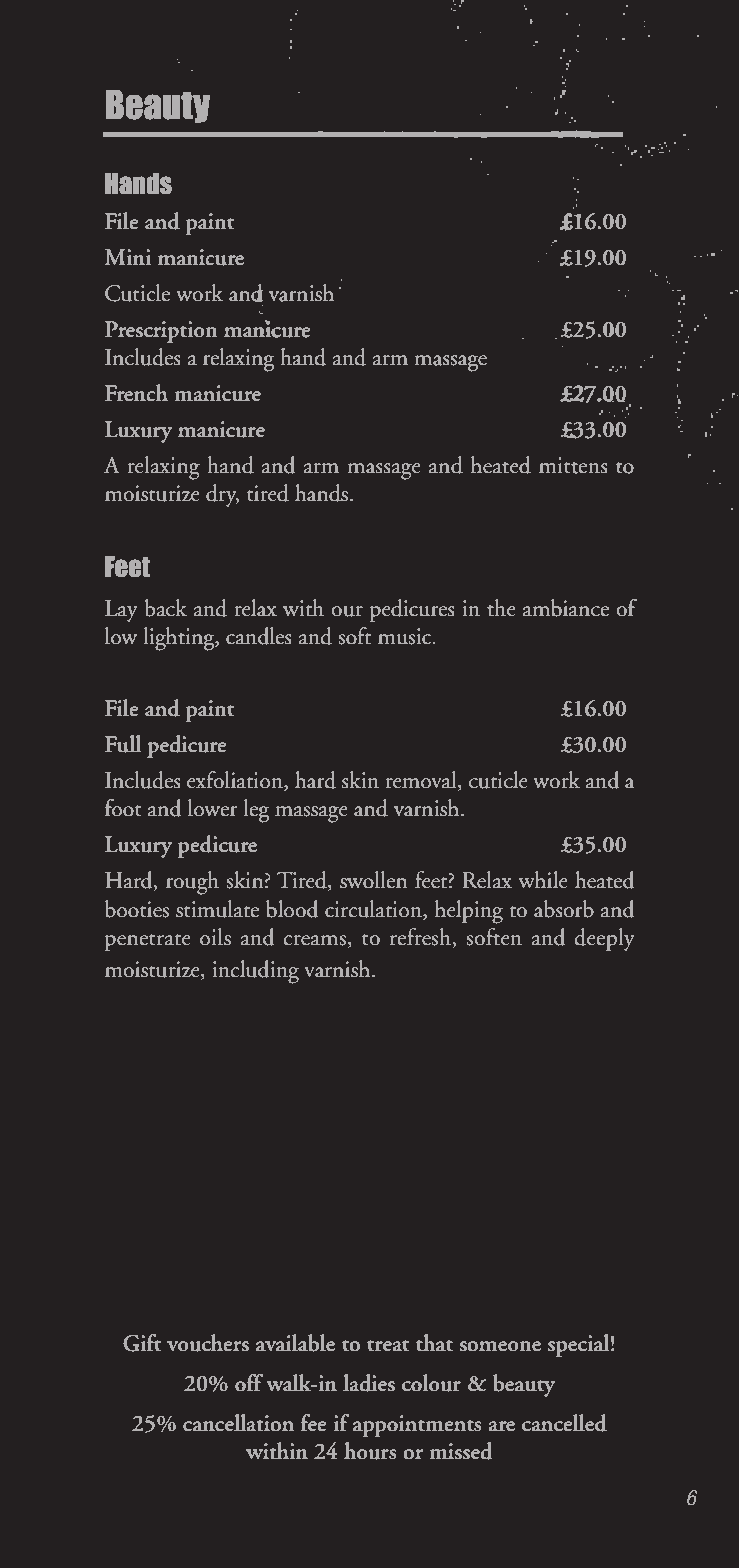 This screenshot has height=1568, width=739. I want to click on cancelled, so click(564, 1423).
